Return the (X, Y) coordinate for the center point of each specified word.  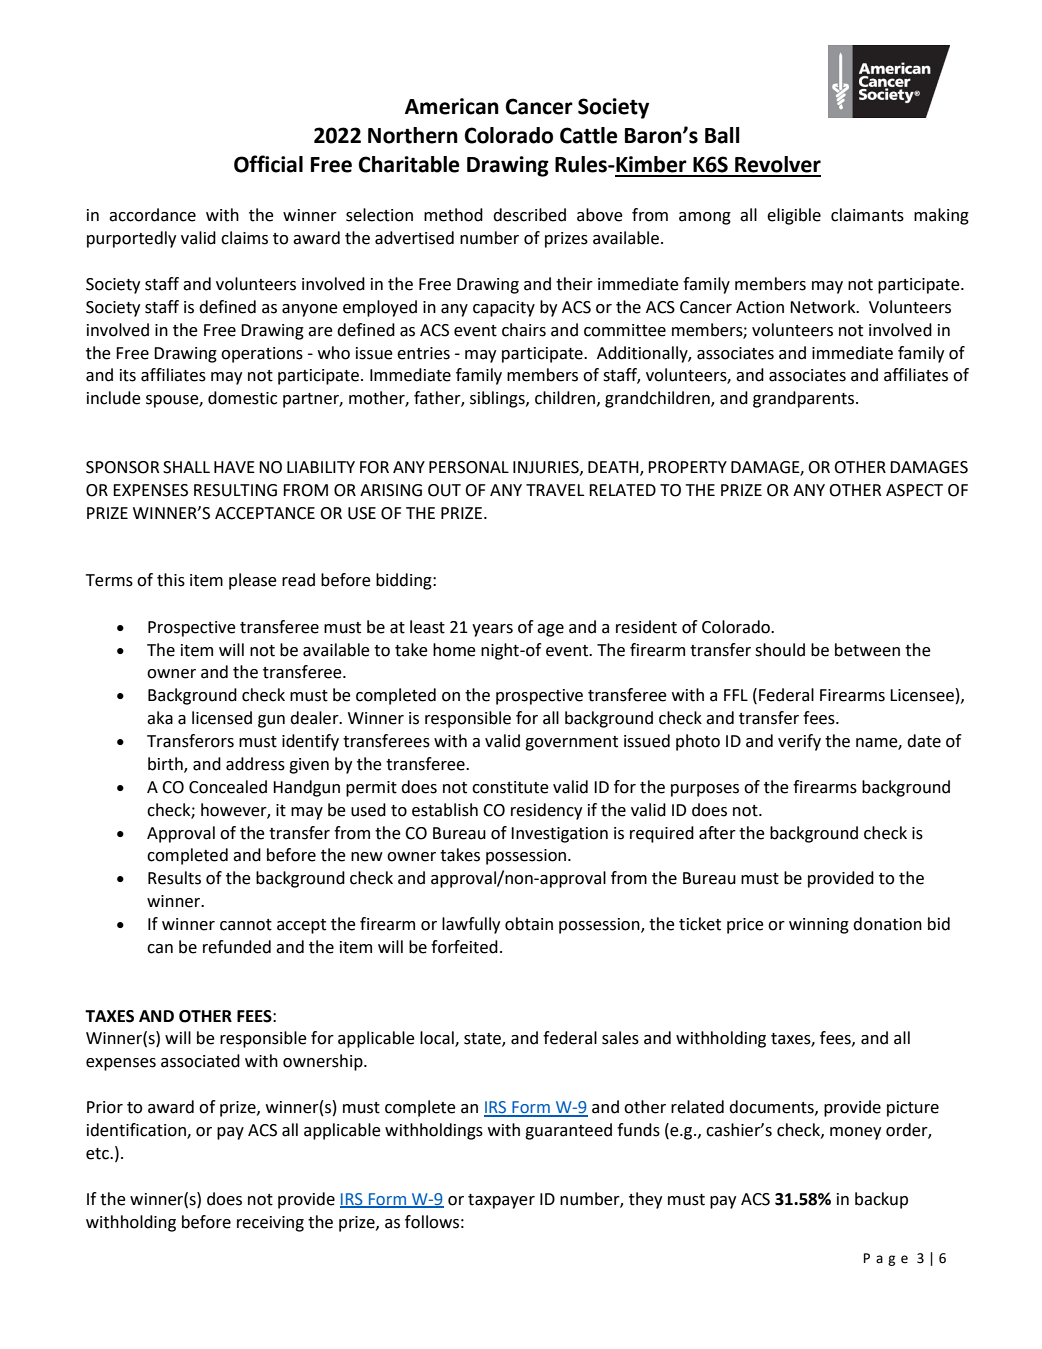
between (867, 650)
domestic (242, 398)
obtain (529, 924)
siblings (498, 399)
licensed (222, 718)
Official (268, 164)
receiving (270, 1224)
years (492, 630)
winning (819, 926)
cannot (246, 925)
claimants (867, 215)
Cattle (589, 135)
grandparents (805, 399)
